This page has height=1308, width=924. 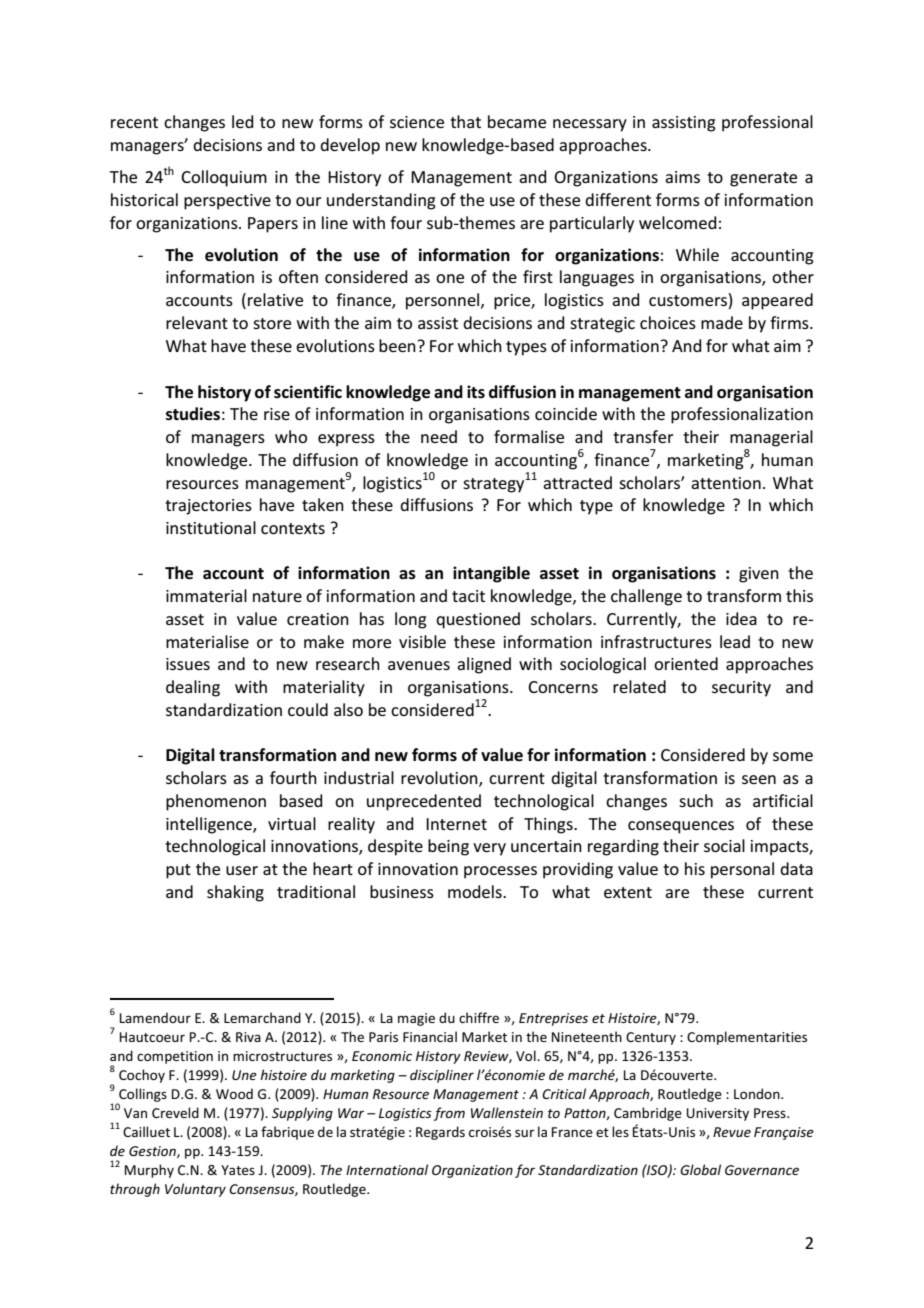 What do you see at coordinates (724, 845) in the page?
I see `social` at bounding box center [724, 845].
